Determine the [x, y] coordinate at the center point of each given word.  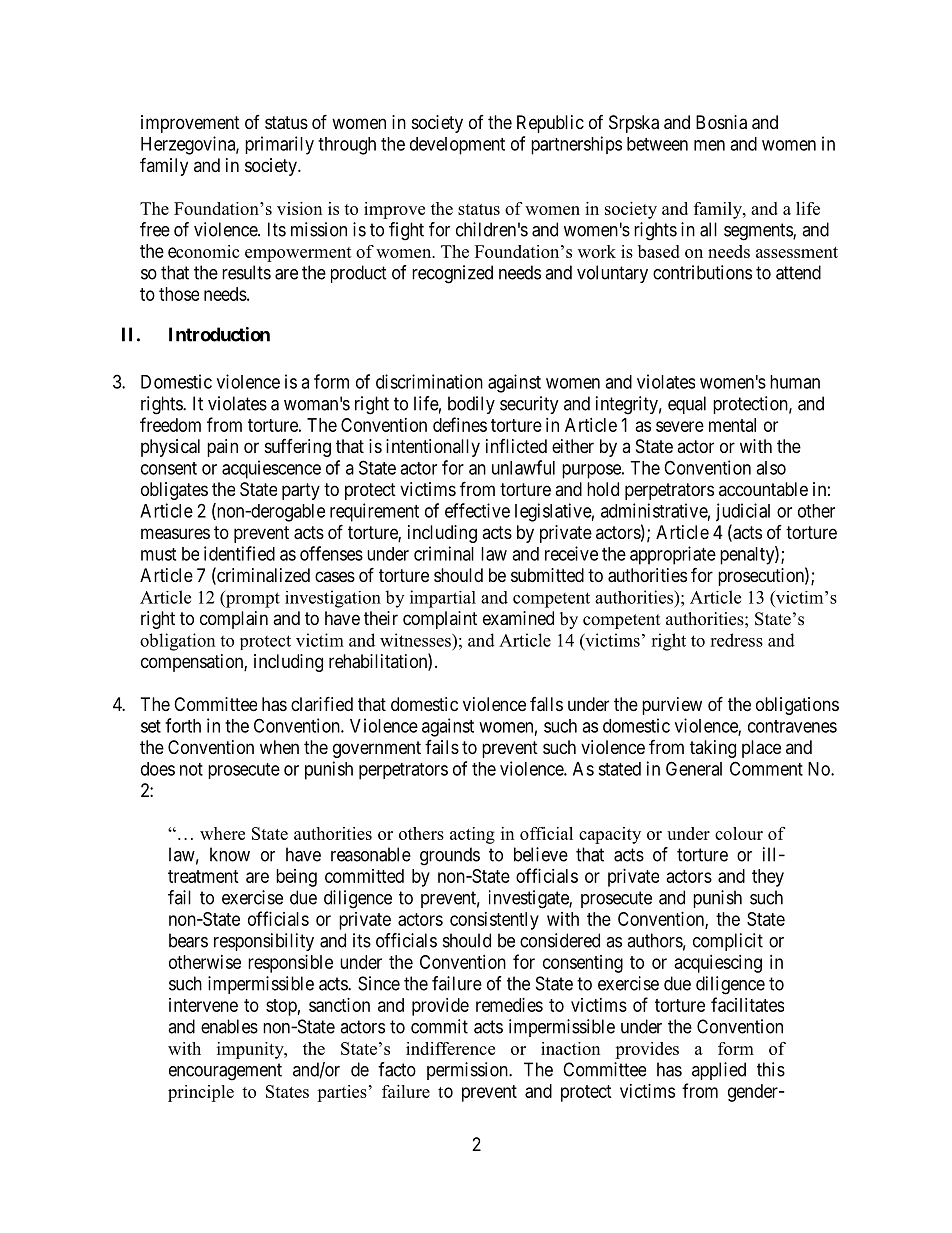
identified [239, 553]
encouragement [225, 1072]
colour [739, 833]
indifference [450, 1048]
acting [472, 835]
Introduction [219, 334]
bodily [471, 405]
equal [687, 405]
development [457, 146]
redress [736, 640]
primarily [279, 145]
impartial [443, 599]
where [222, 833]
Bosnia [721, 122]
